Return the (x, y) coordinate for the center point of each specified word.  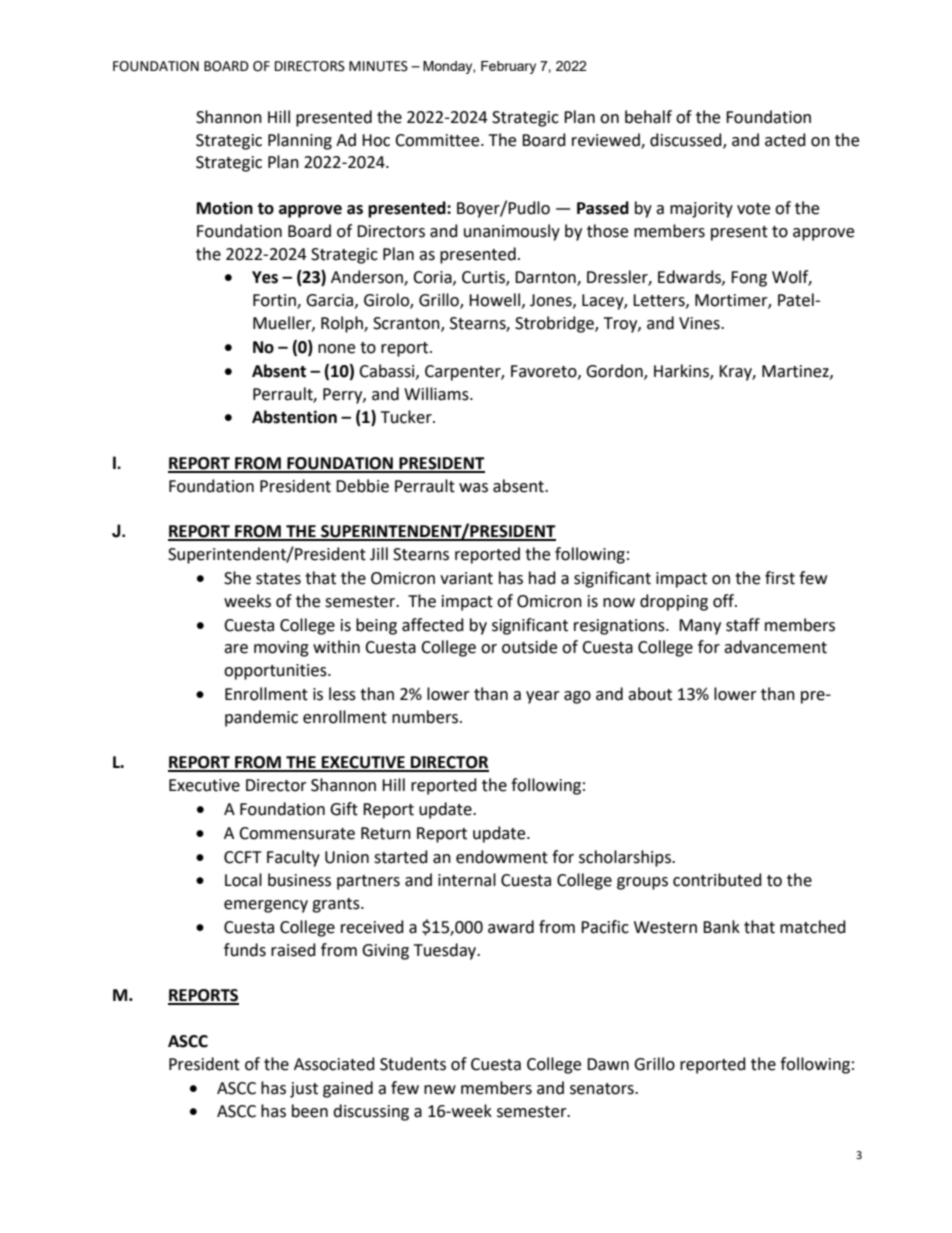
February (508, 67)
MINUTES (378, 66)
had (542, 578)
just (304, 1090)
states (278, 579)
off (725, 601)
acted (785, 140)
